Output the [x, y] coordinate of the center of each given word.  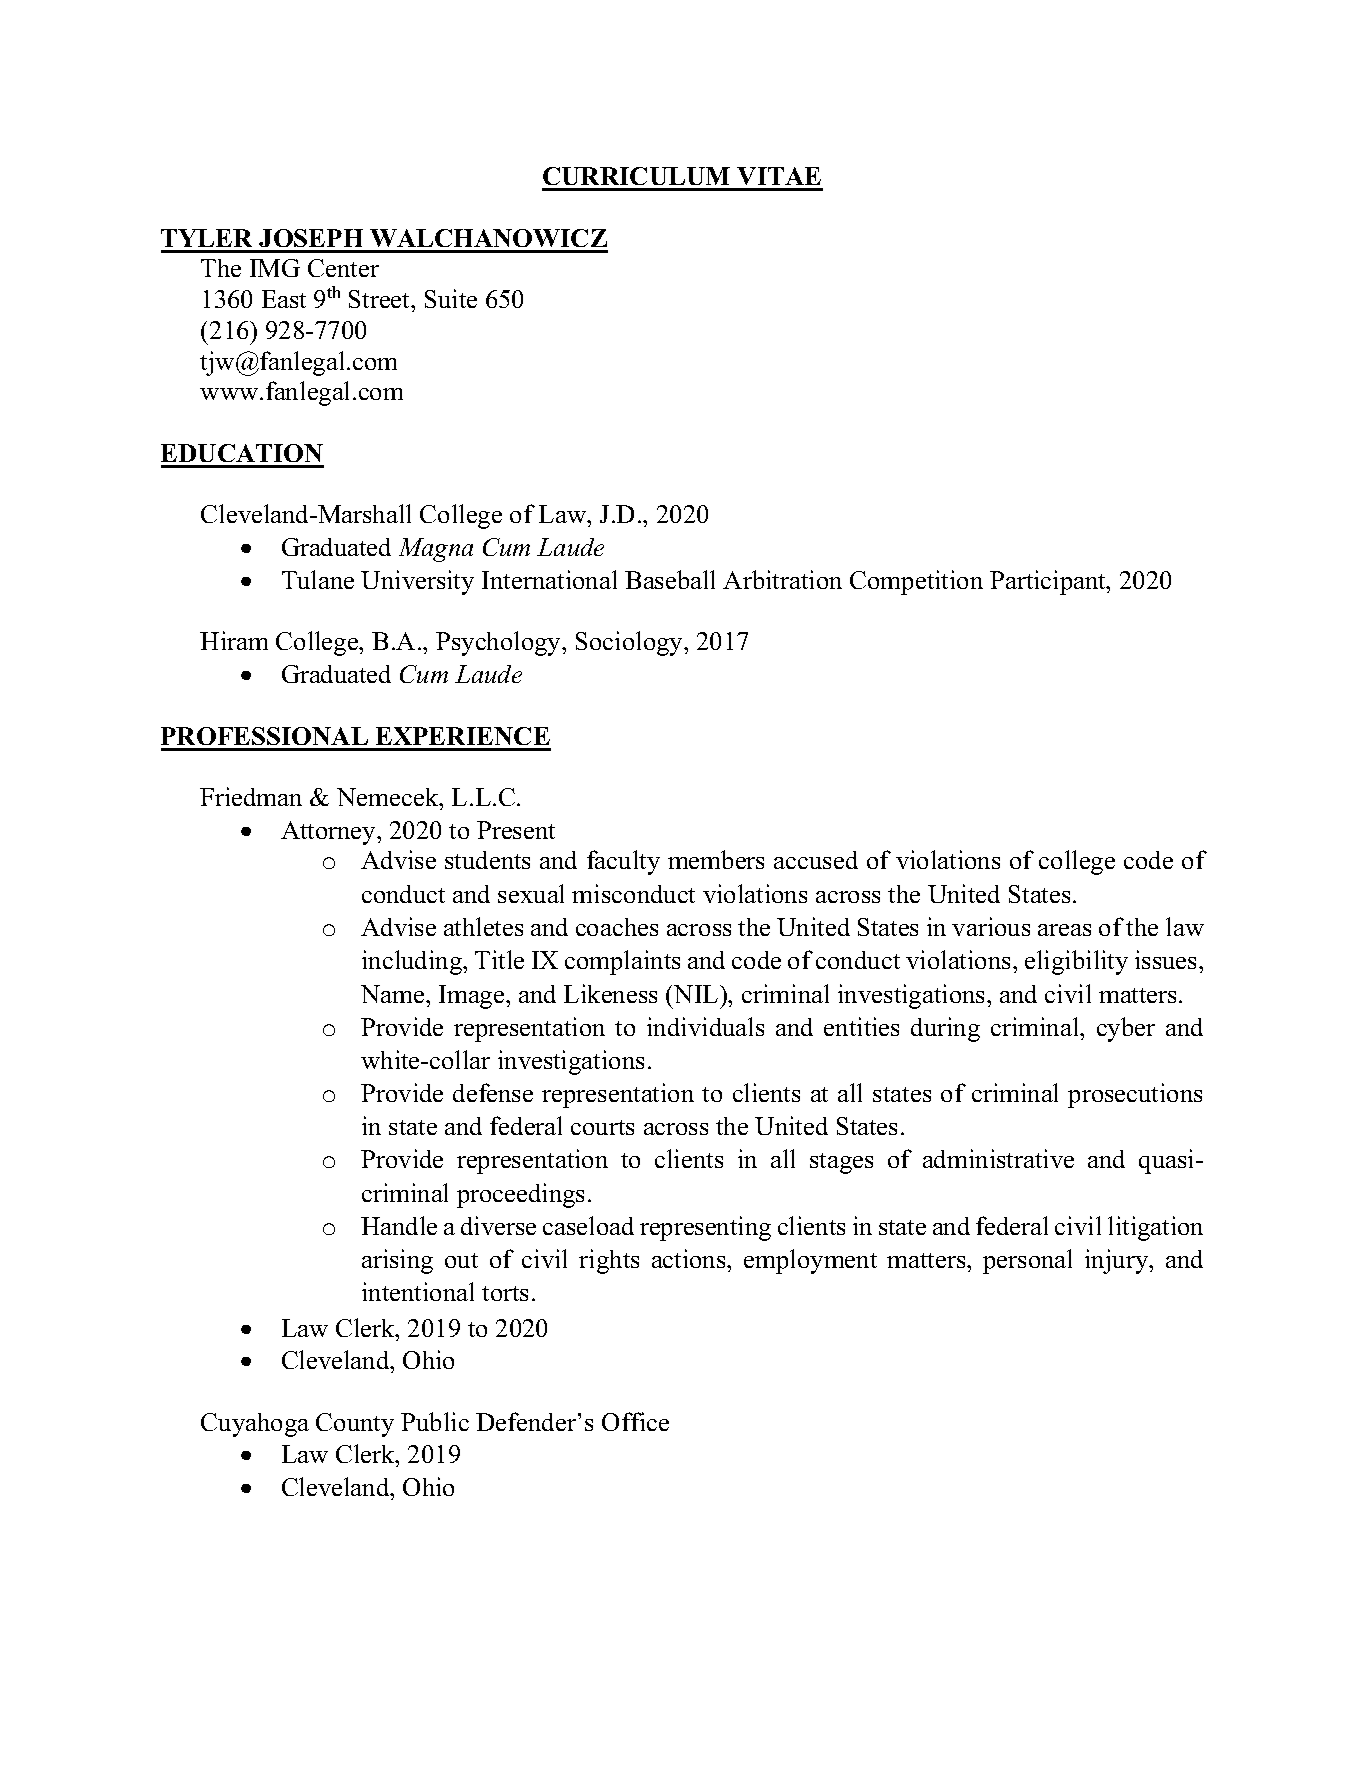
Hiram [234, 640]
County [355, 1425]
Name [394, 994]
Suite [451, 298]
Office [635, 1421]
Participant [1049, 582]
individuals [705, 1026]
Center [343, 268]
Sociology [631, 643]
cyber [1126, 1029]
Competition [916, 582]
